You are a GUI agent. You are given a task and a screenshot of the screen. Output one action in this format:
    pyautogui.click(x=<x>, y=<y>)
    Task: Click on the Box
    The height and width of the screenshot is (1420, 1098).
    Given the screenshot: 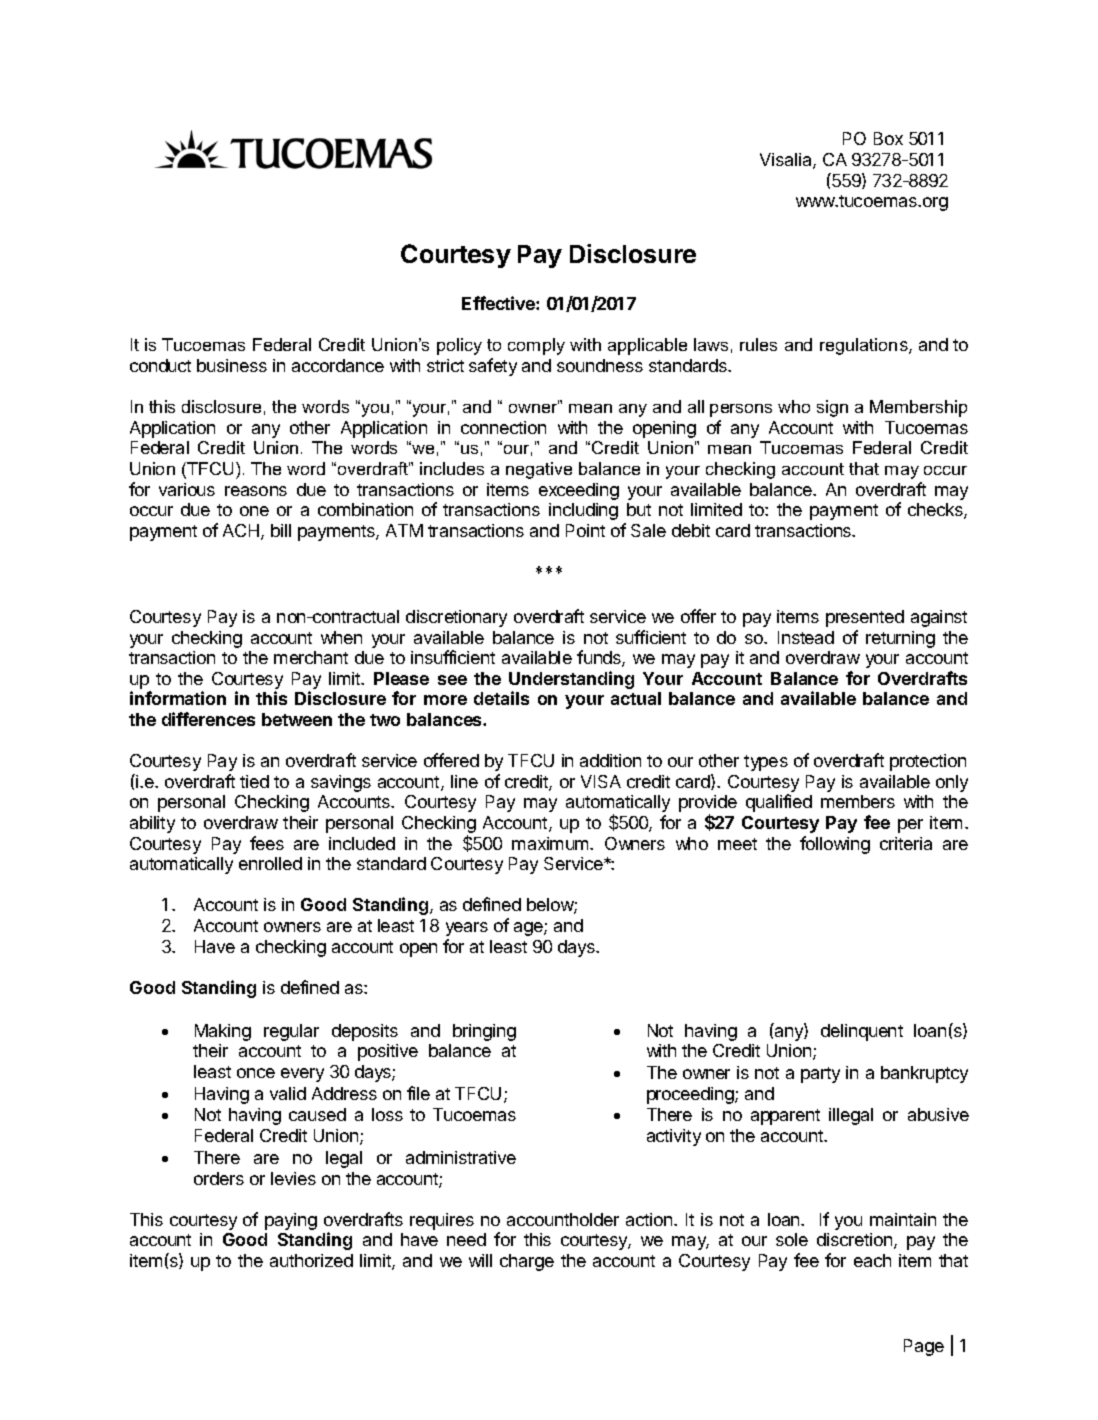 What is the action you would take?
    pyautogui.click(x=888, y=138)
